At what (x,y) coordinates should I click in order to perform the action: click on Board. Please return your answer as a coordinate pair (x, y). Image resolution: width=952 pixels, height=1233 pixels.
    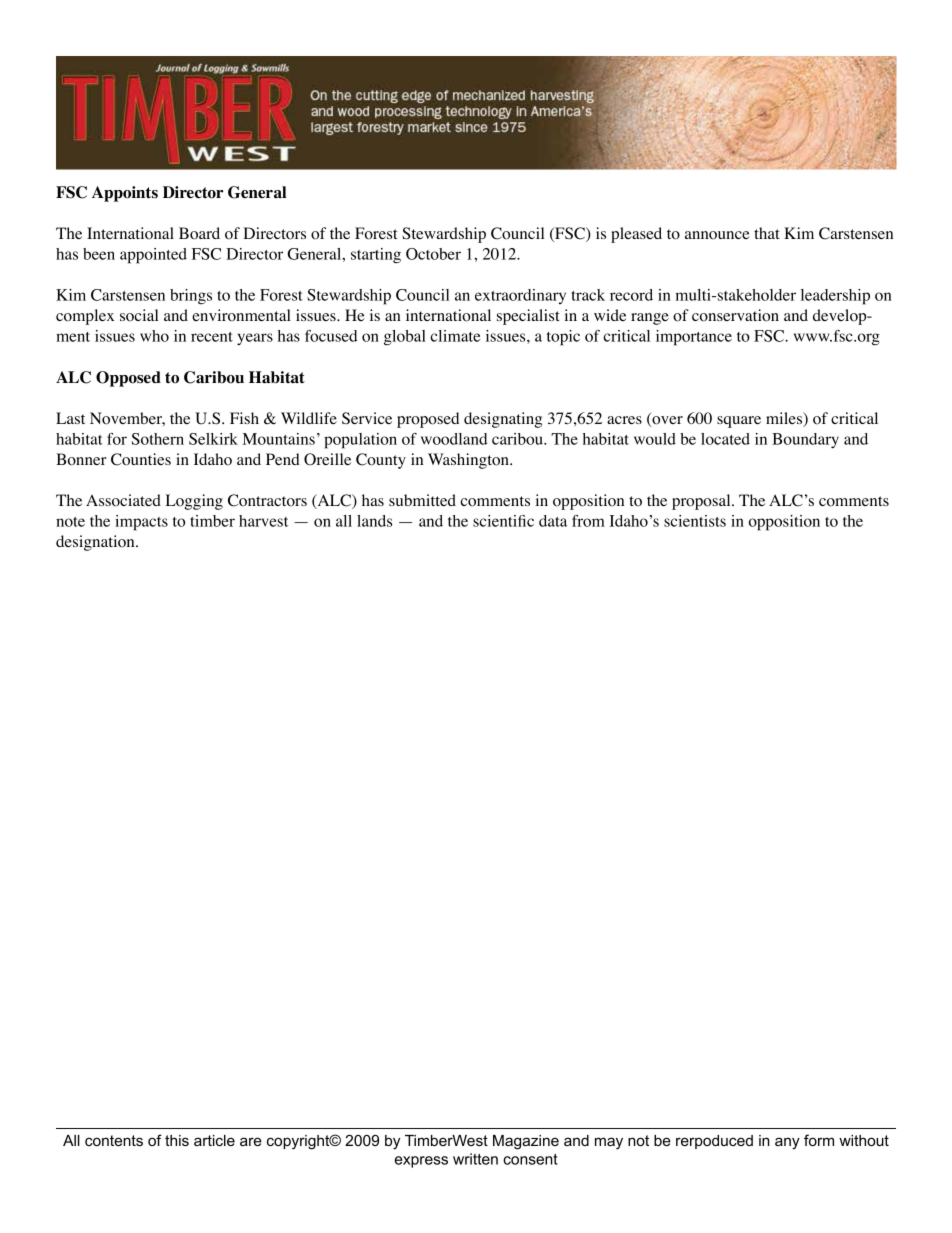
    Looking at the image, I should click on (199, 233).
